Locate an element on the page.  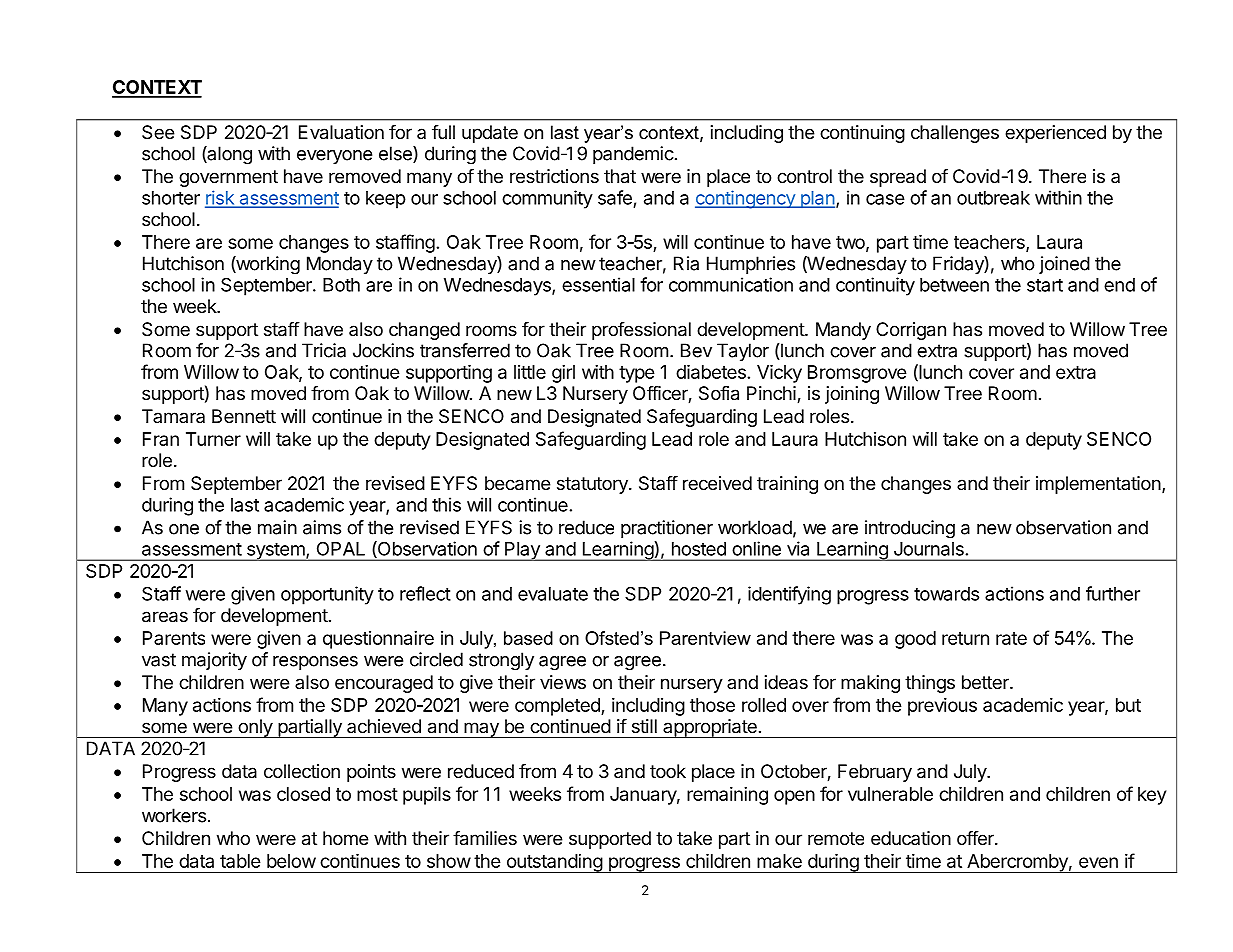
implementation is located at coordinates (1098, 485).
